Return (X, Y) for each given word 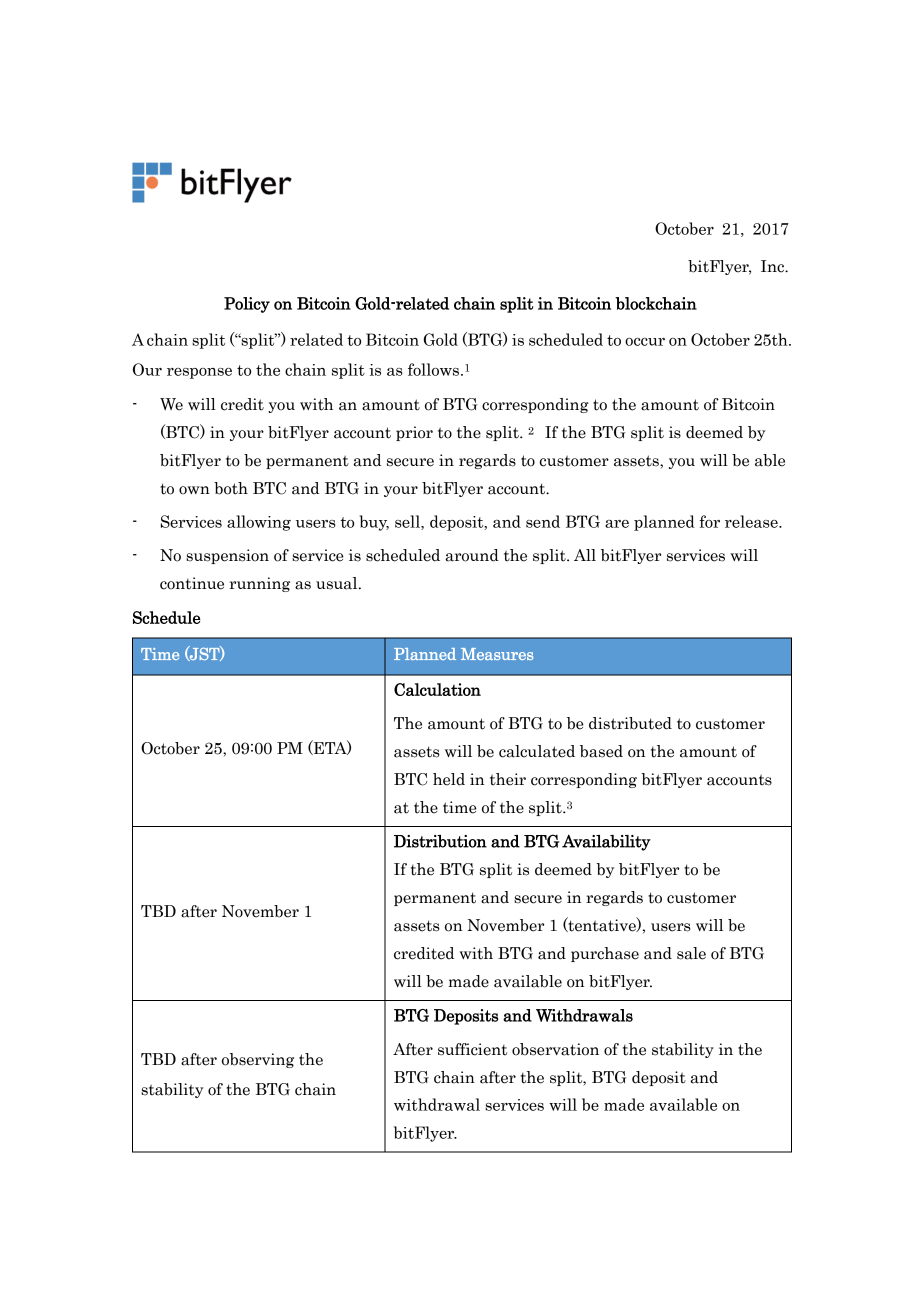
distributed (630, 723)
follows (433, 369)
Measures (497, 654)
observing (258, 1060)
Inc (773, 266)
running (259, 584)
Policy (247, 305)
